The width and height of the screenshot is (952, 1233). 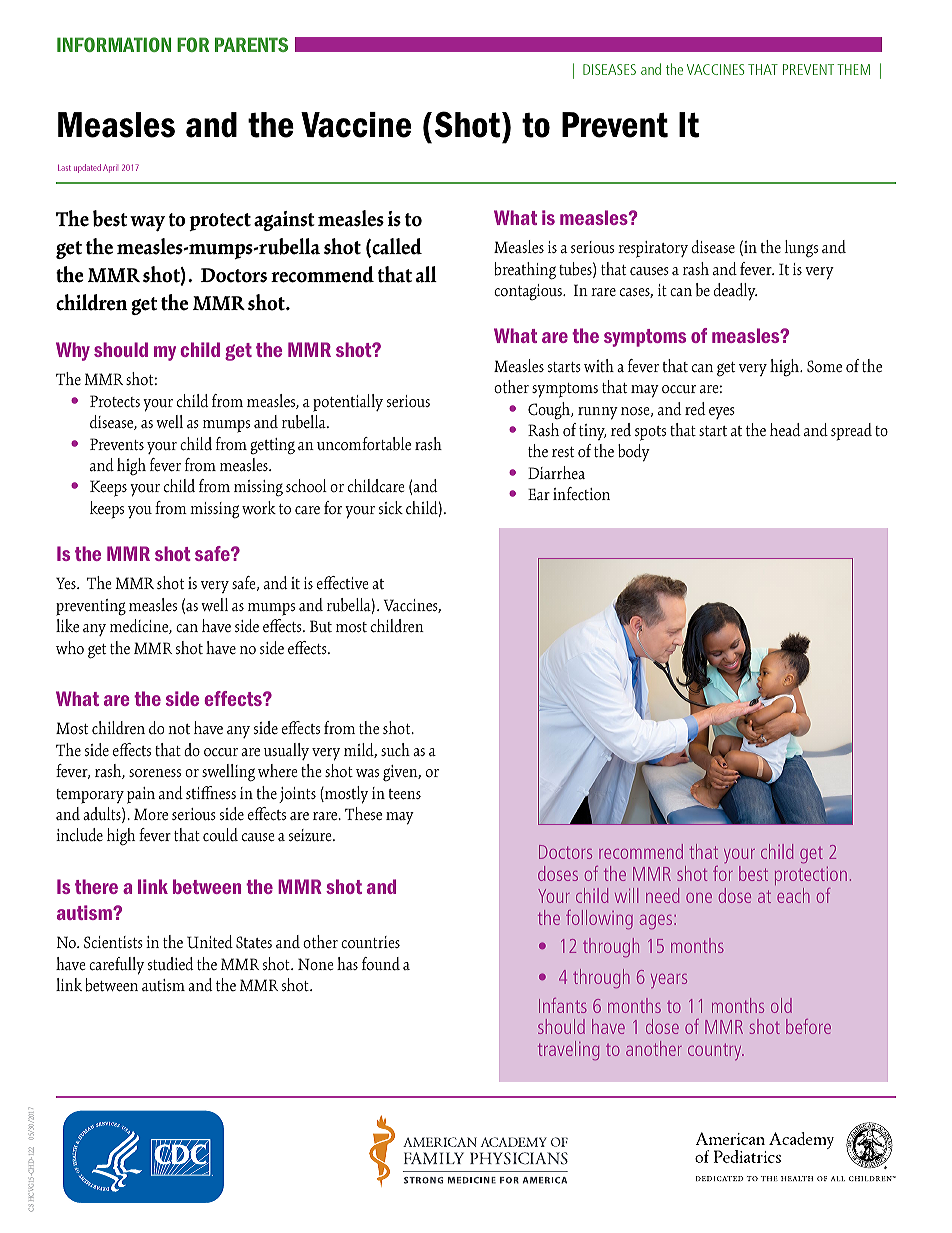 What do you see at coordinates (251, 44) in the screenshot?
I see `PARENTS` at bounding box center [251, 44].
